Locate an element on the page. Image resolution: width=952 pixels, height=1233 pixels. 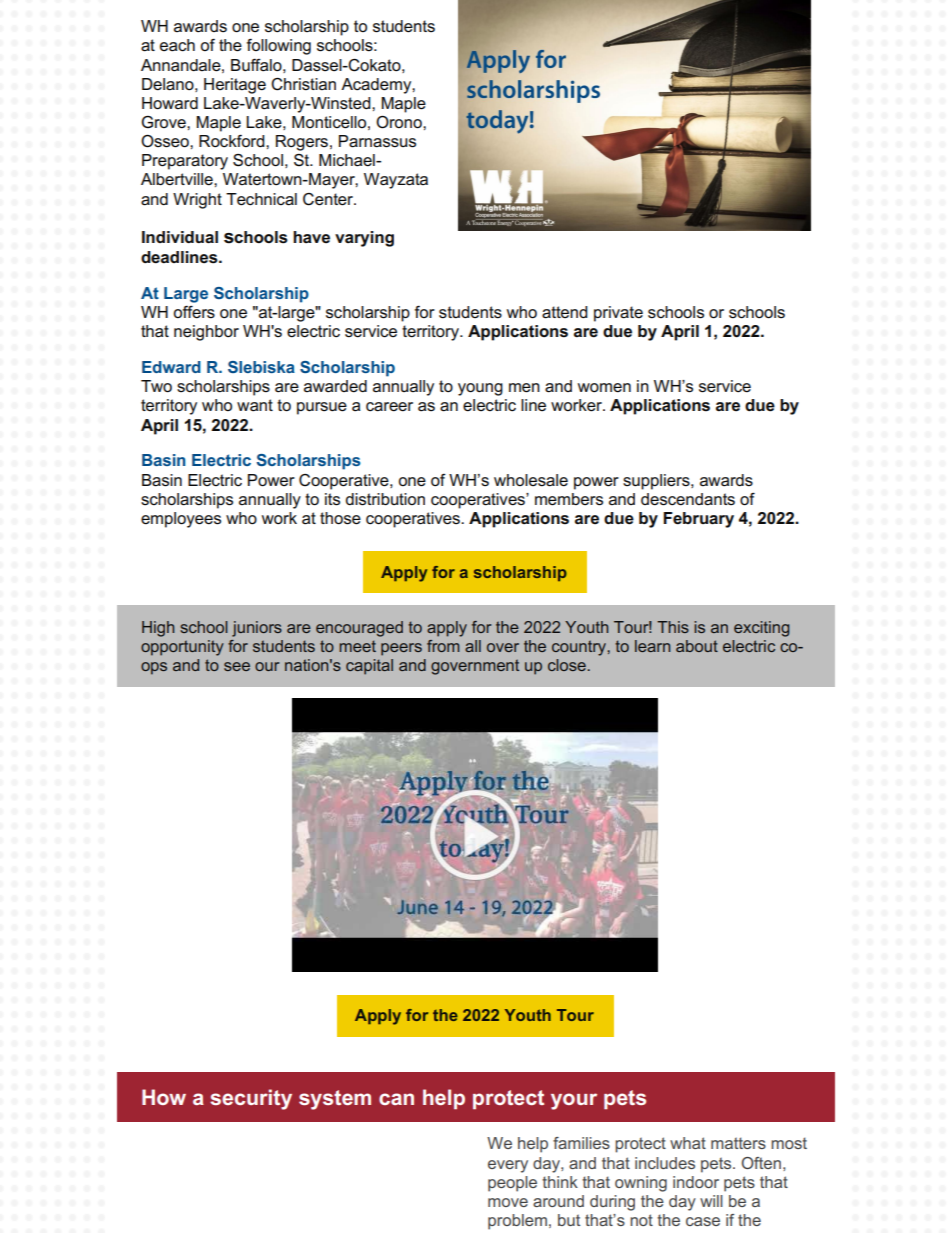
security is located at coordinates (251, 1099).
